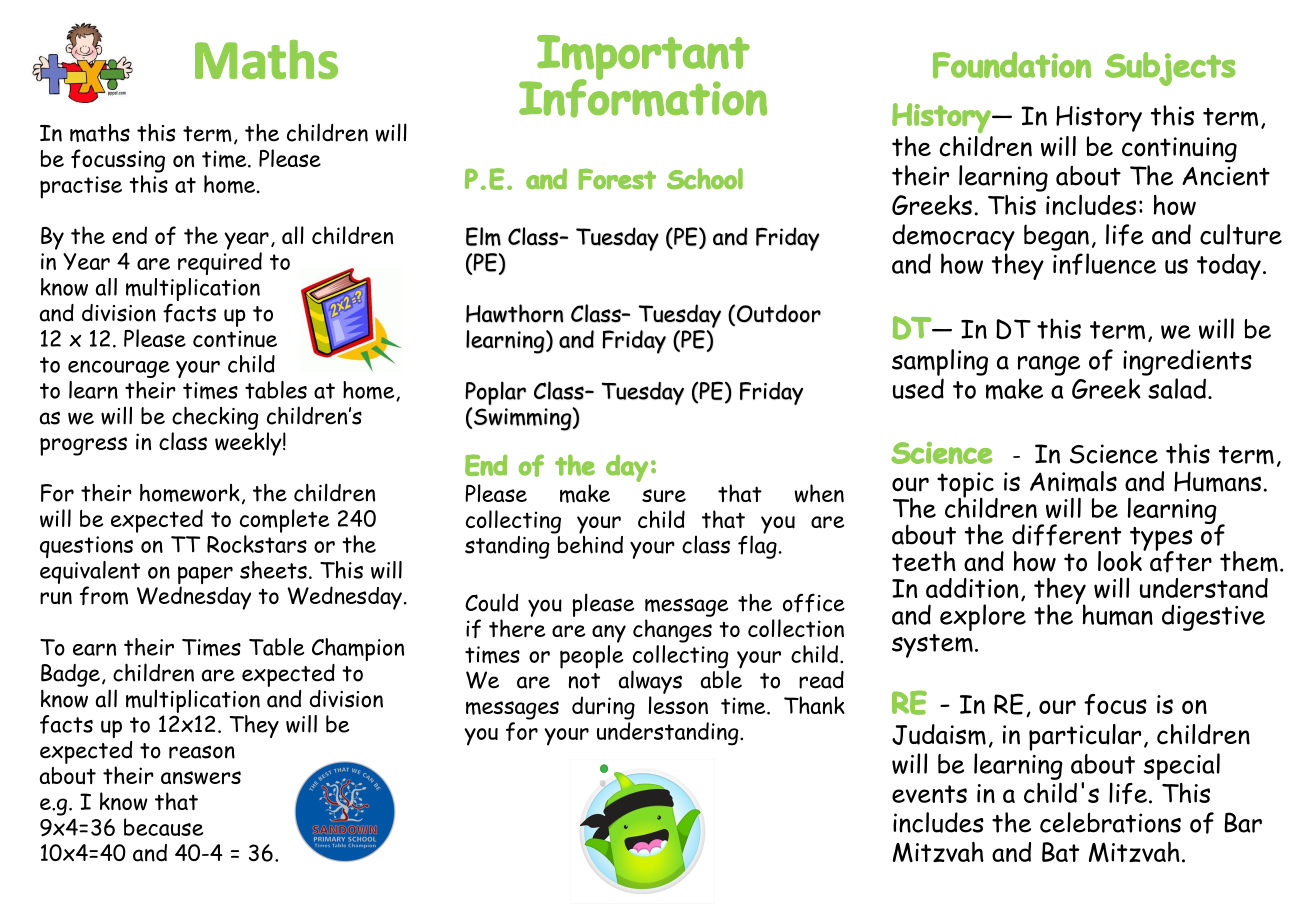 This image has height=924, width=1308. What do you see at coordinates (1099, 119) in the image?
I see `History` at bounding box center [1099, 119].
